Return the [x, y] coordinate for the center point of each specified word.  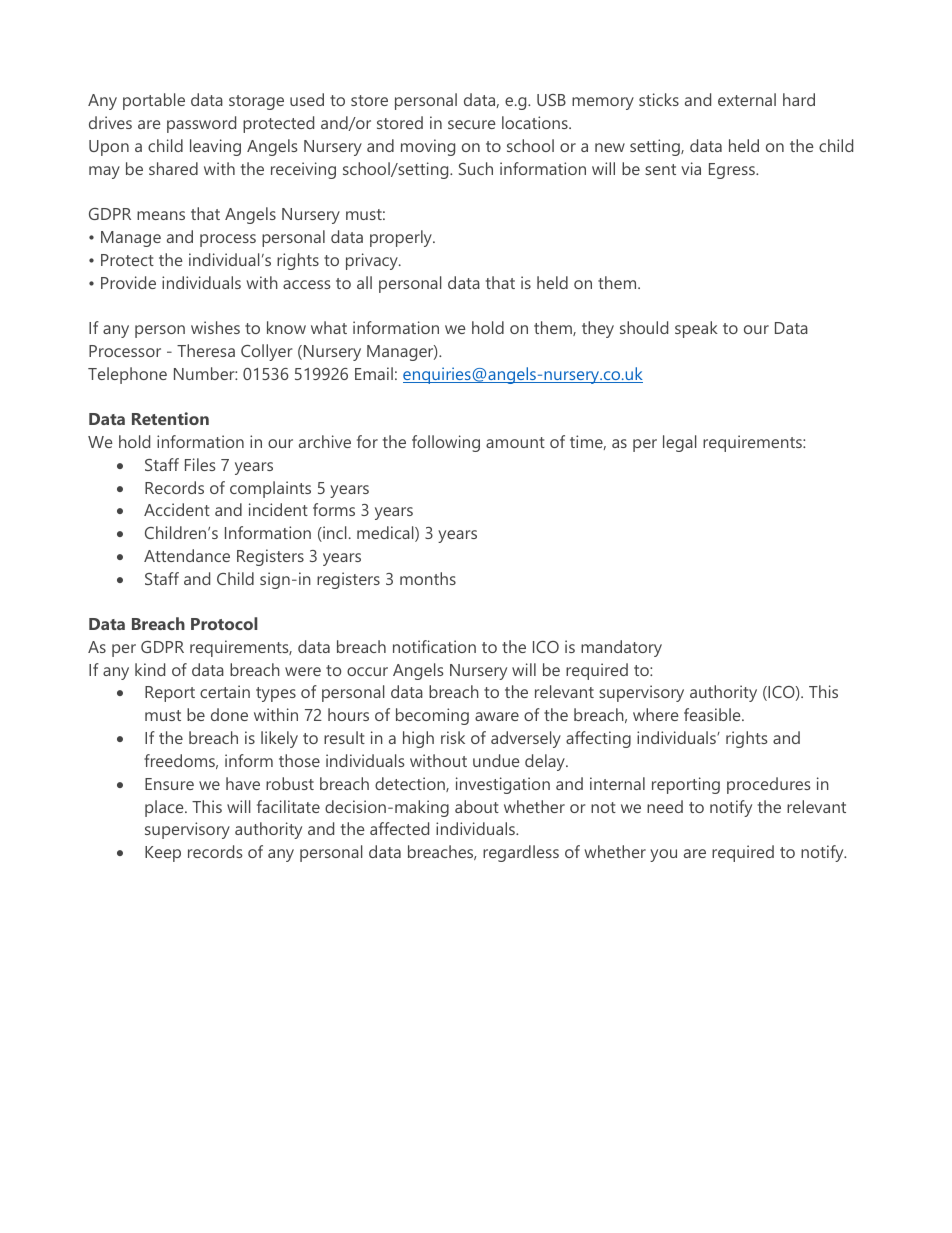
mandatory [621, 648]
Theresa [206, 350]
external [747, 99]
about [477, 806]
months [428, 578]
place [165, 808]
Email [374, 373]
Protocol [224, 623]
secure [472, 124]
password [201, 124]
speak [696, 329]
